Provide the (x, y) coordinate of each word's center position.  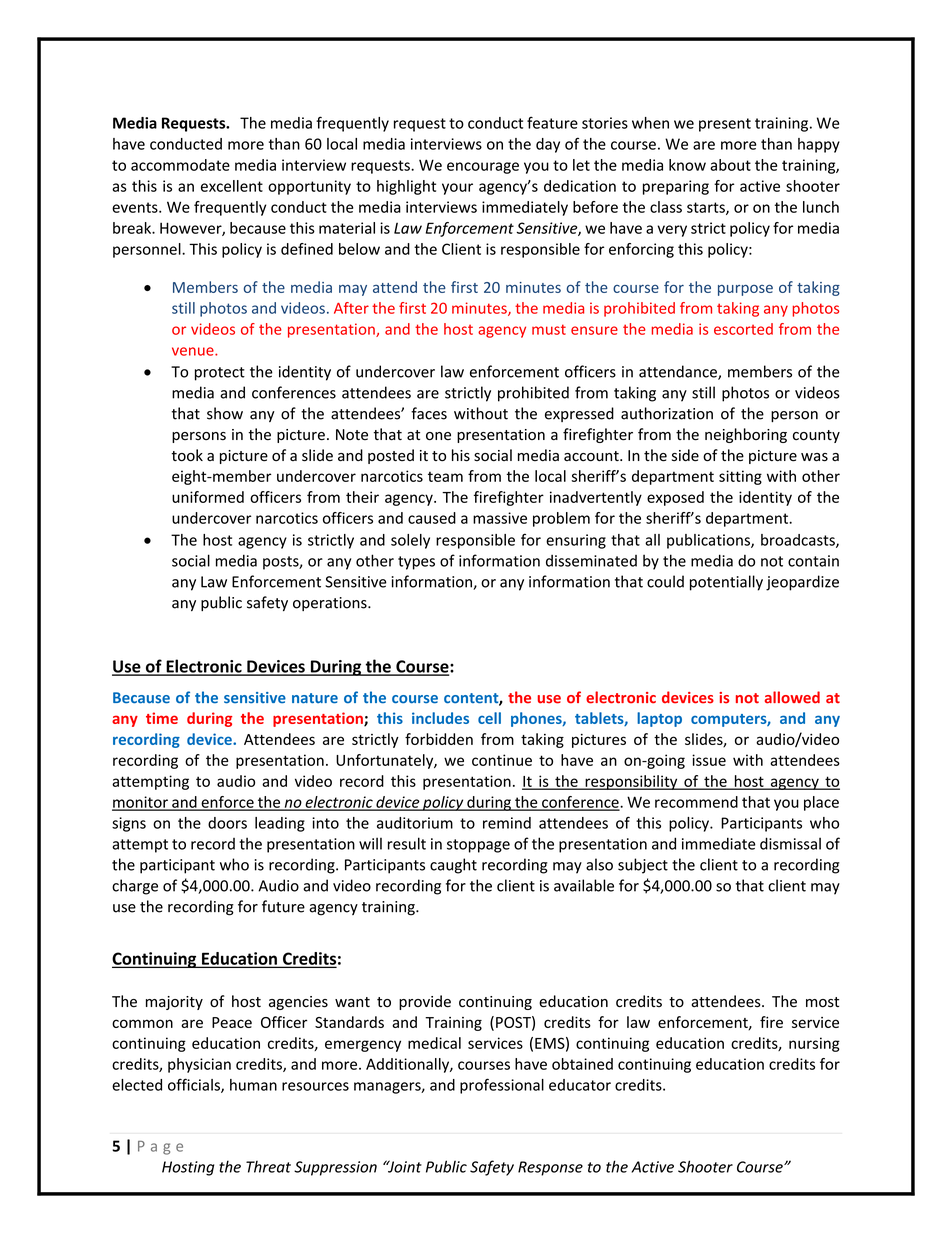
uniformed (208, 497)
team (445, 476)
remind (507, 823)
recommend (696, 802)
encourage (483, 168)
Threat (268, 1167)
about (730, 165)
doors (227, 823)
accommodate (180, 165)
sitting (740, 477)
